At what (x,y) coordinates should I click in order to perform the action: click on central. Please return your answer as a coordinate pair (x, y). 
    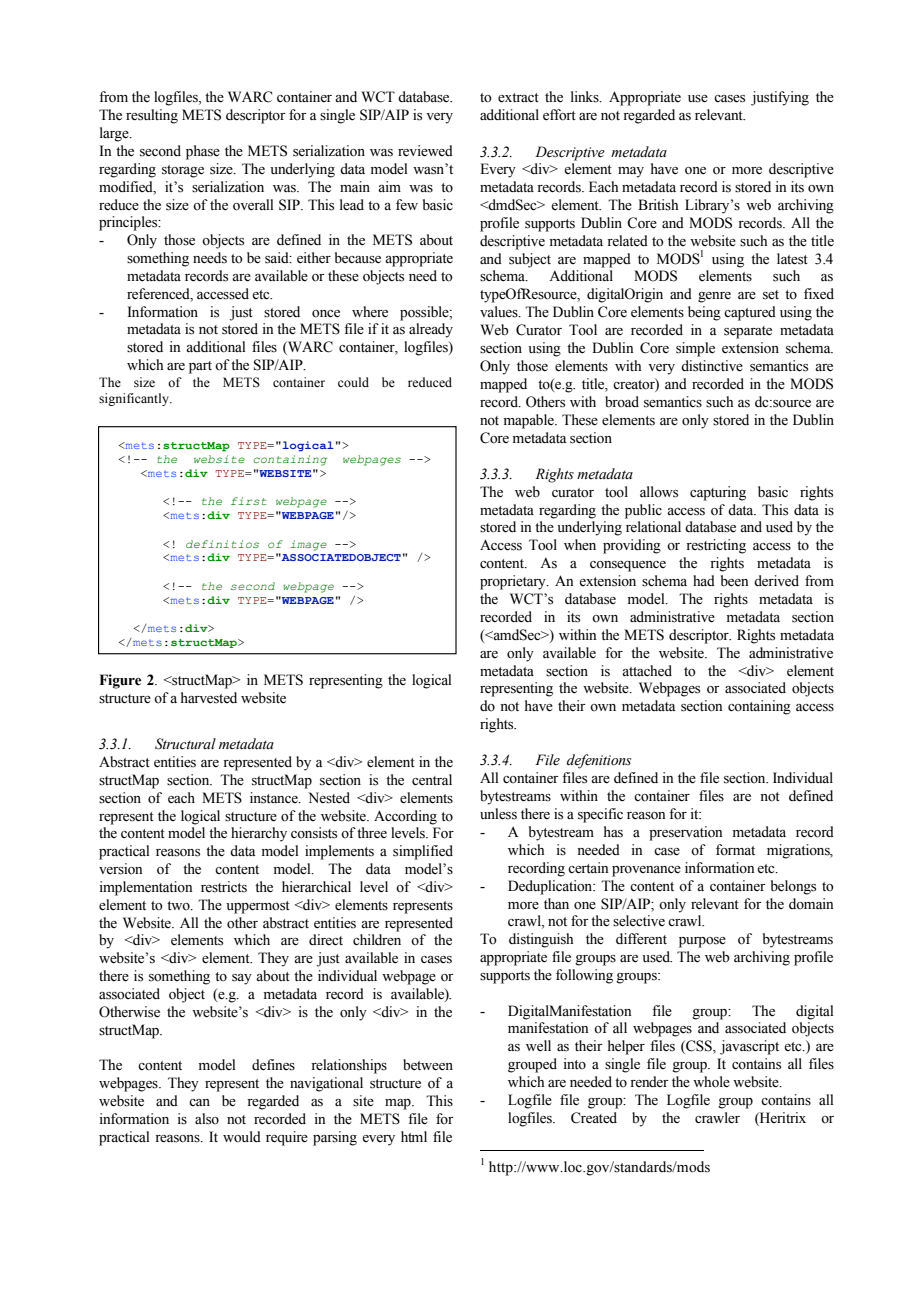
    Looking at the image, I should click on (432, 780).
